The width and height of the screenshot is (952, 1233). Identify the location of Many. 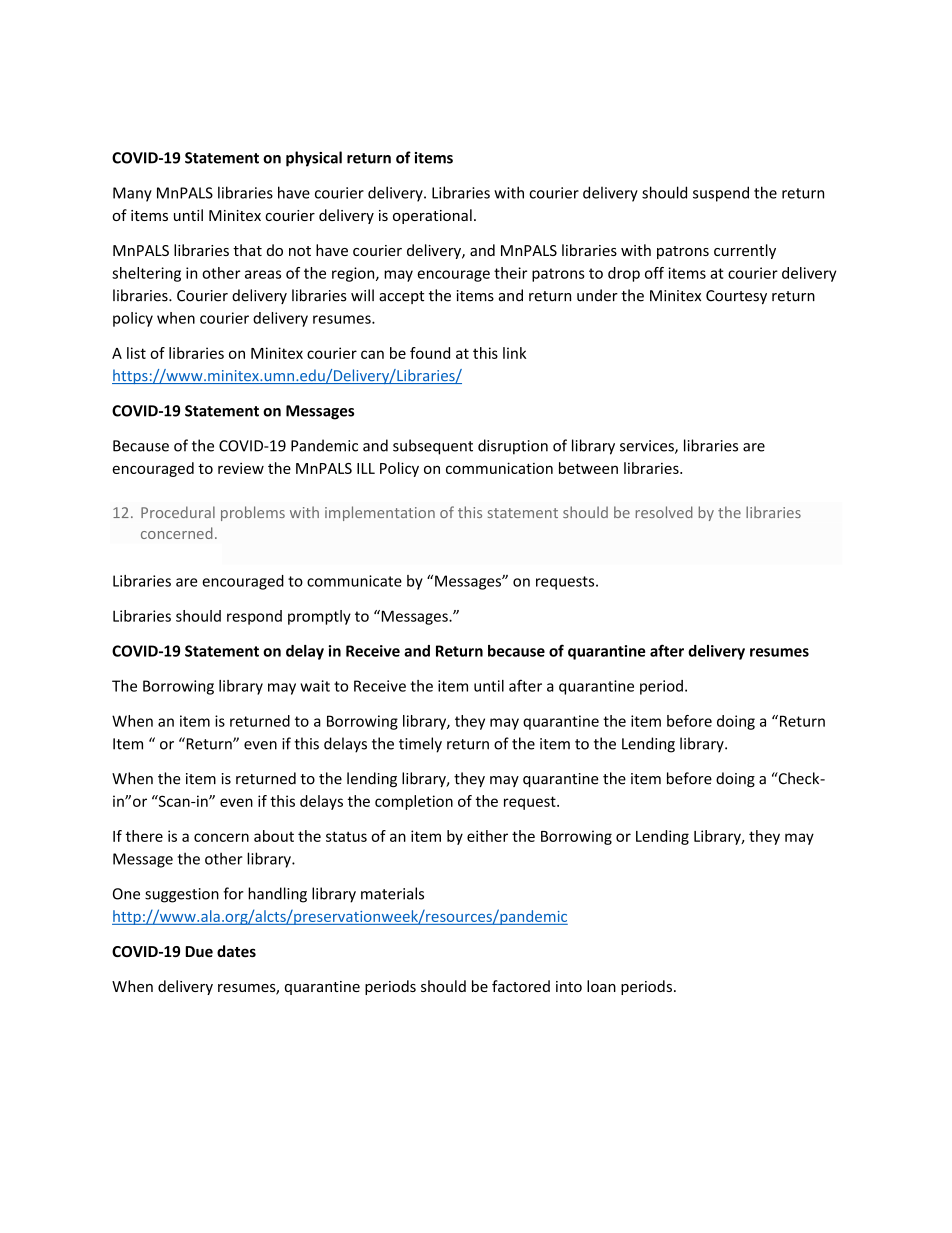
(132, 194).
